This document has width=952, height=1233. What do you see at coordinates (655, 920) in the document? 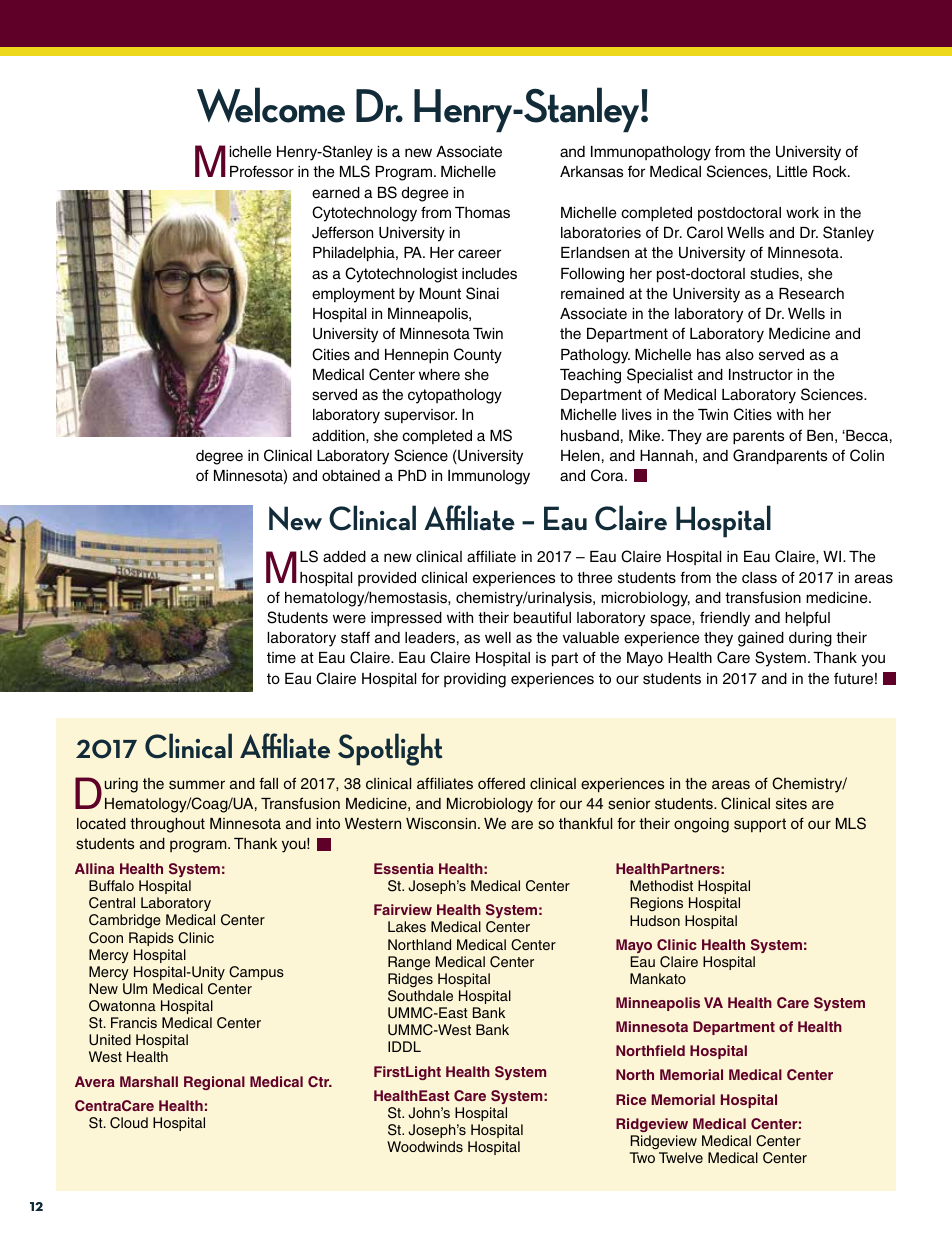
I see `Hudson` at bounding box center [655, 920].
